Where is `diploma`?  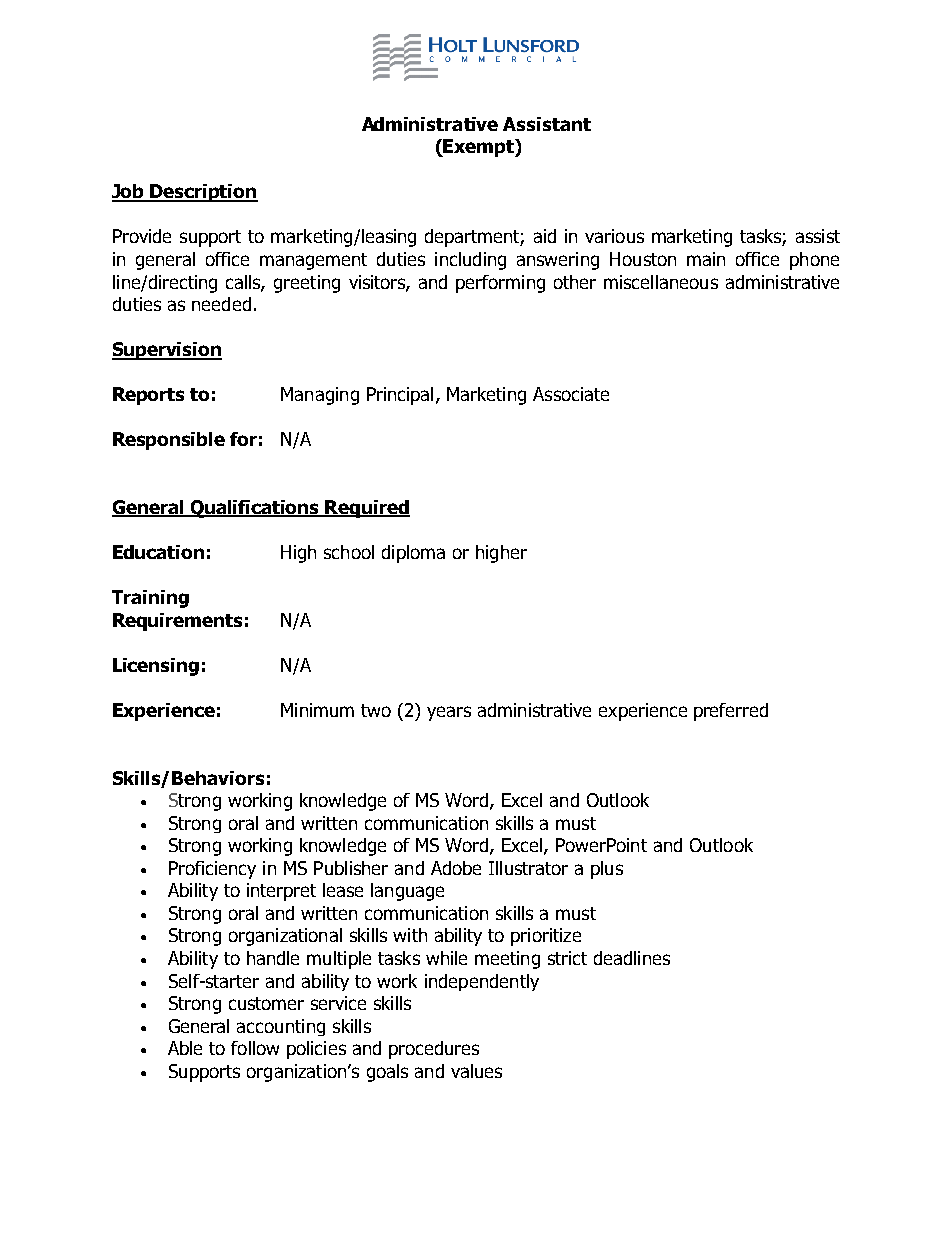 diploma is located at coordinates (413, 554).
